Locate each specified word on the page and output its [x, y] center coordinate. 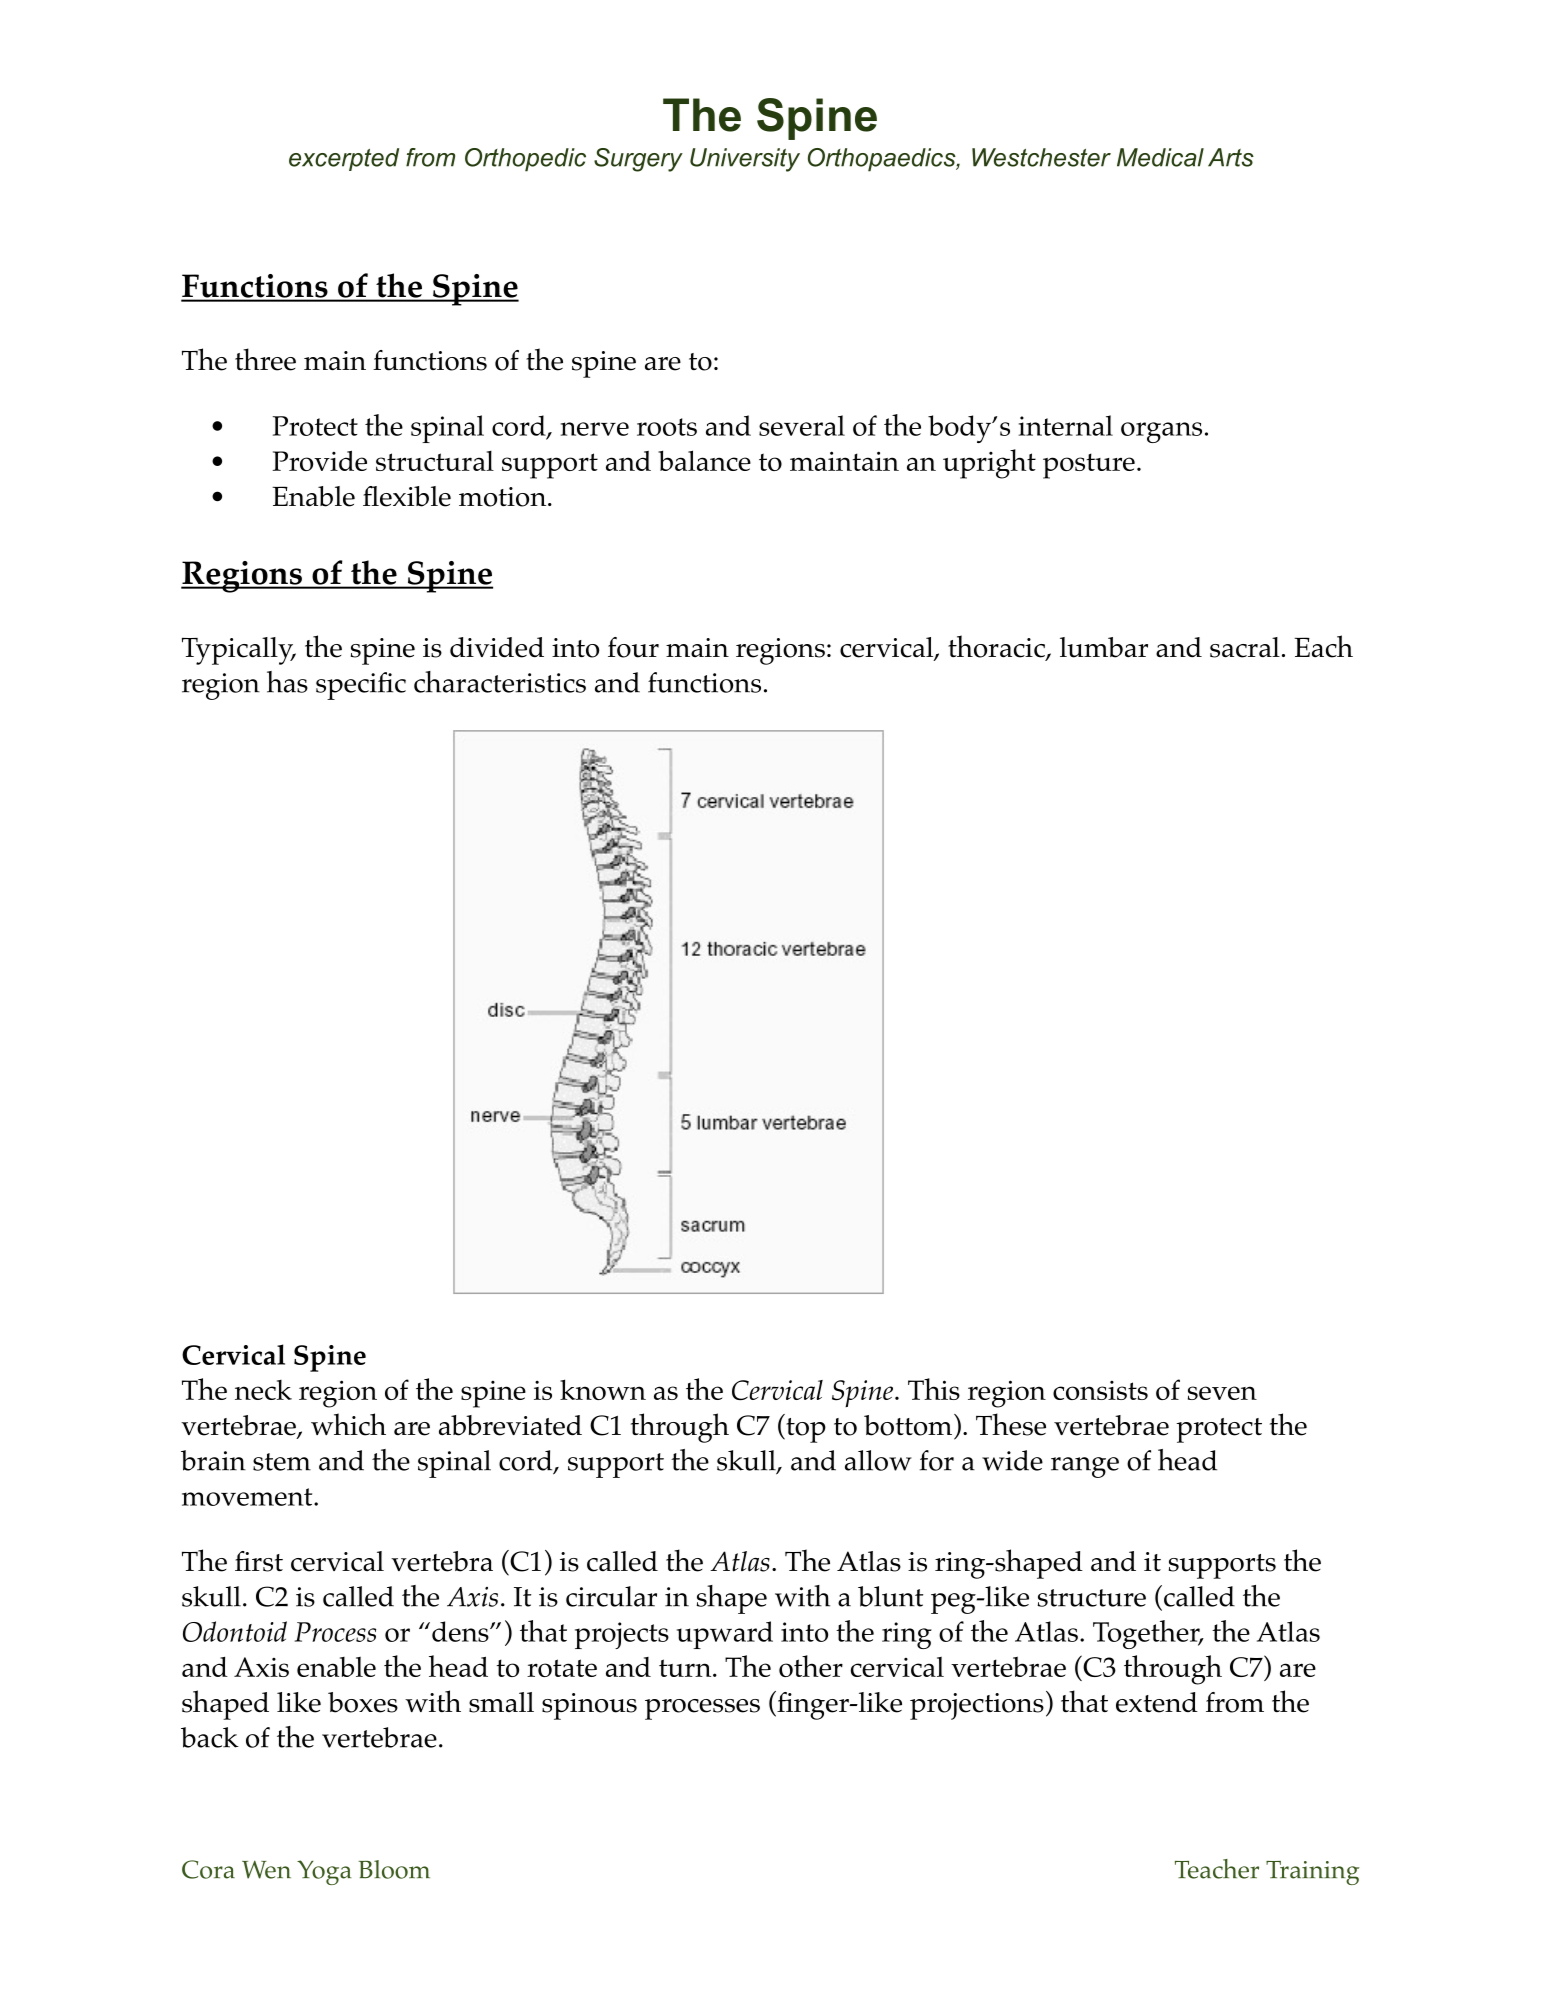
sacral [1245, 647]
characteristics [500, 682]
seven [1222, 1393]
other [811, 1666]
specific [361, 686]
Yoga [324, 1872]
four [633, 647]
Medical [1160, 157]
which [348, 1424]
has [287, 682]
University [745, 160]
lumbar [1104, 647]
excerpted [344, 159]
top [805, 1430]
